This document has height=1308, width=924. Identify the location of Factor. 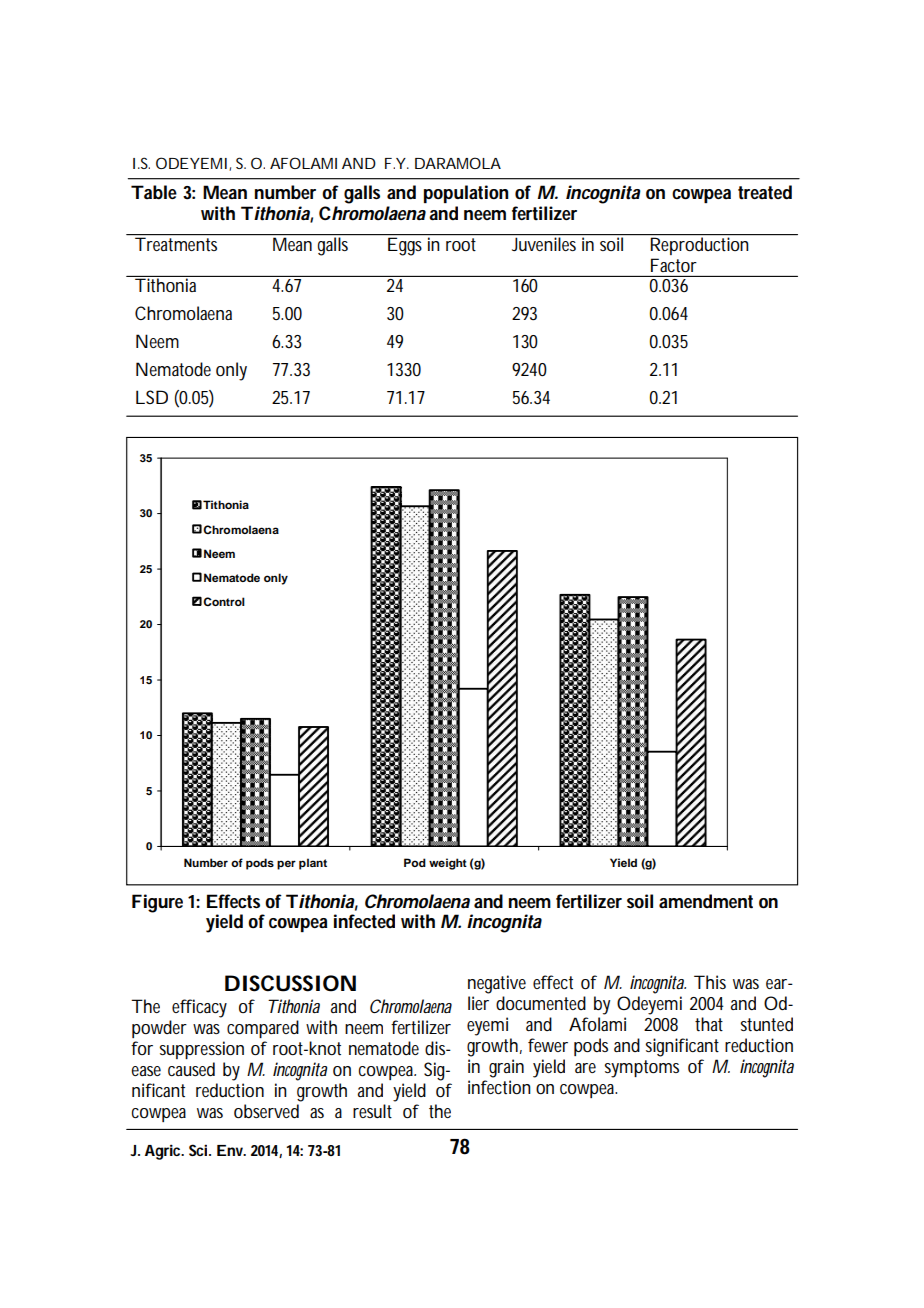
(674, 265).
